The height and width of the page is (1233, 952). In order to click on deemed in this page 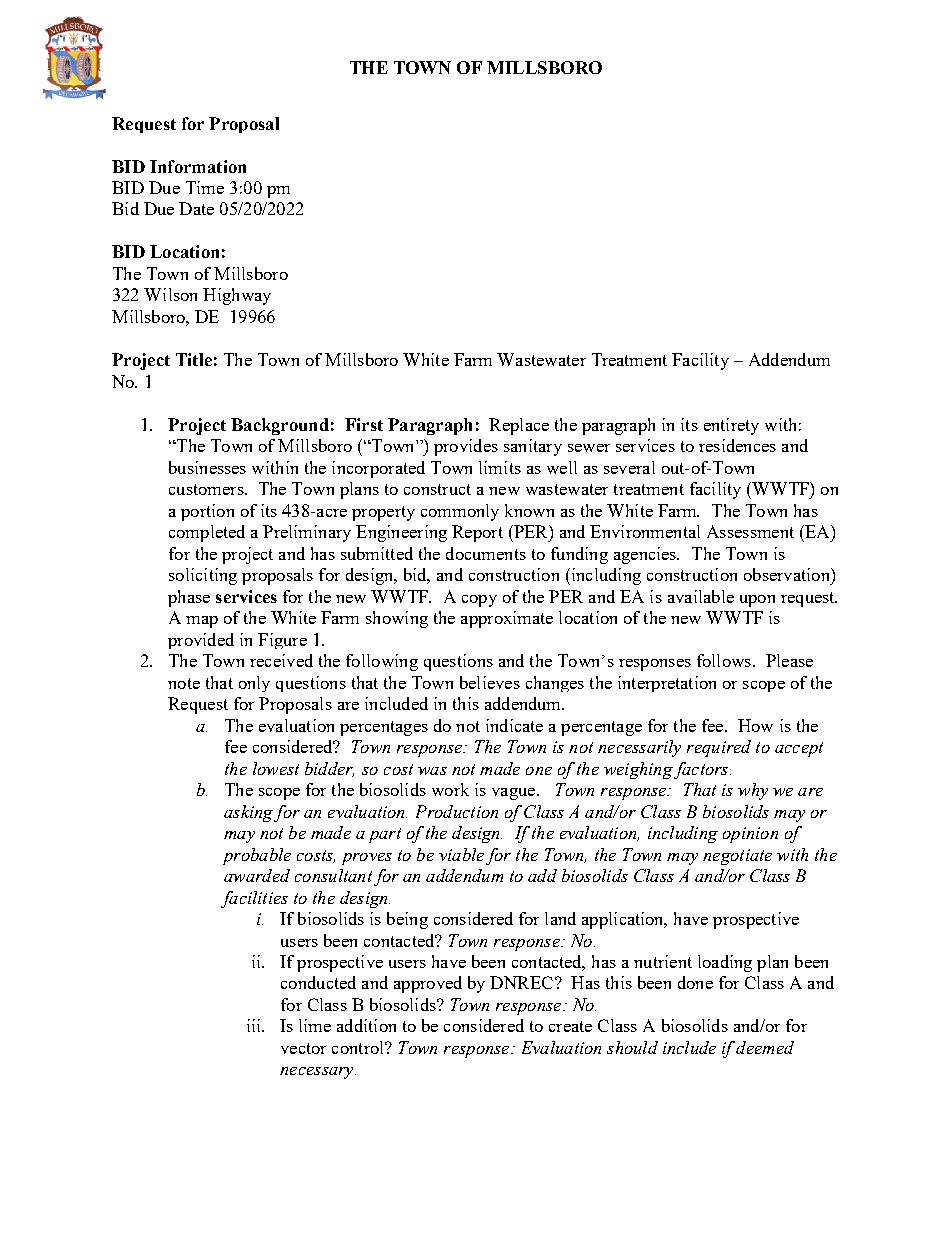, I will do `click(765, 1047)`.
